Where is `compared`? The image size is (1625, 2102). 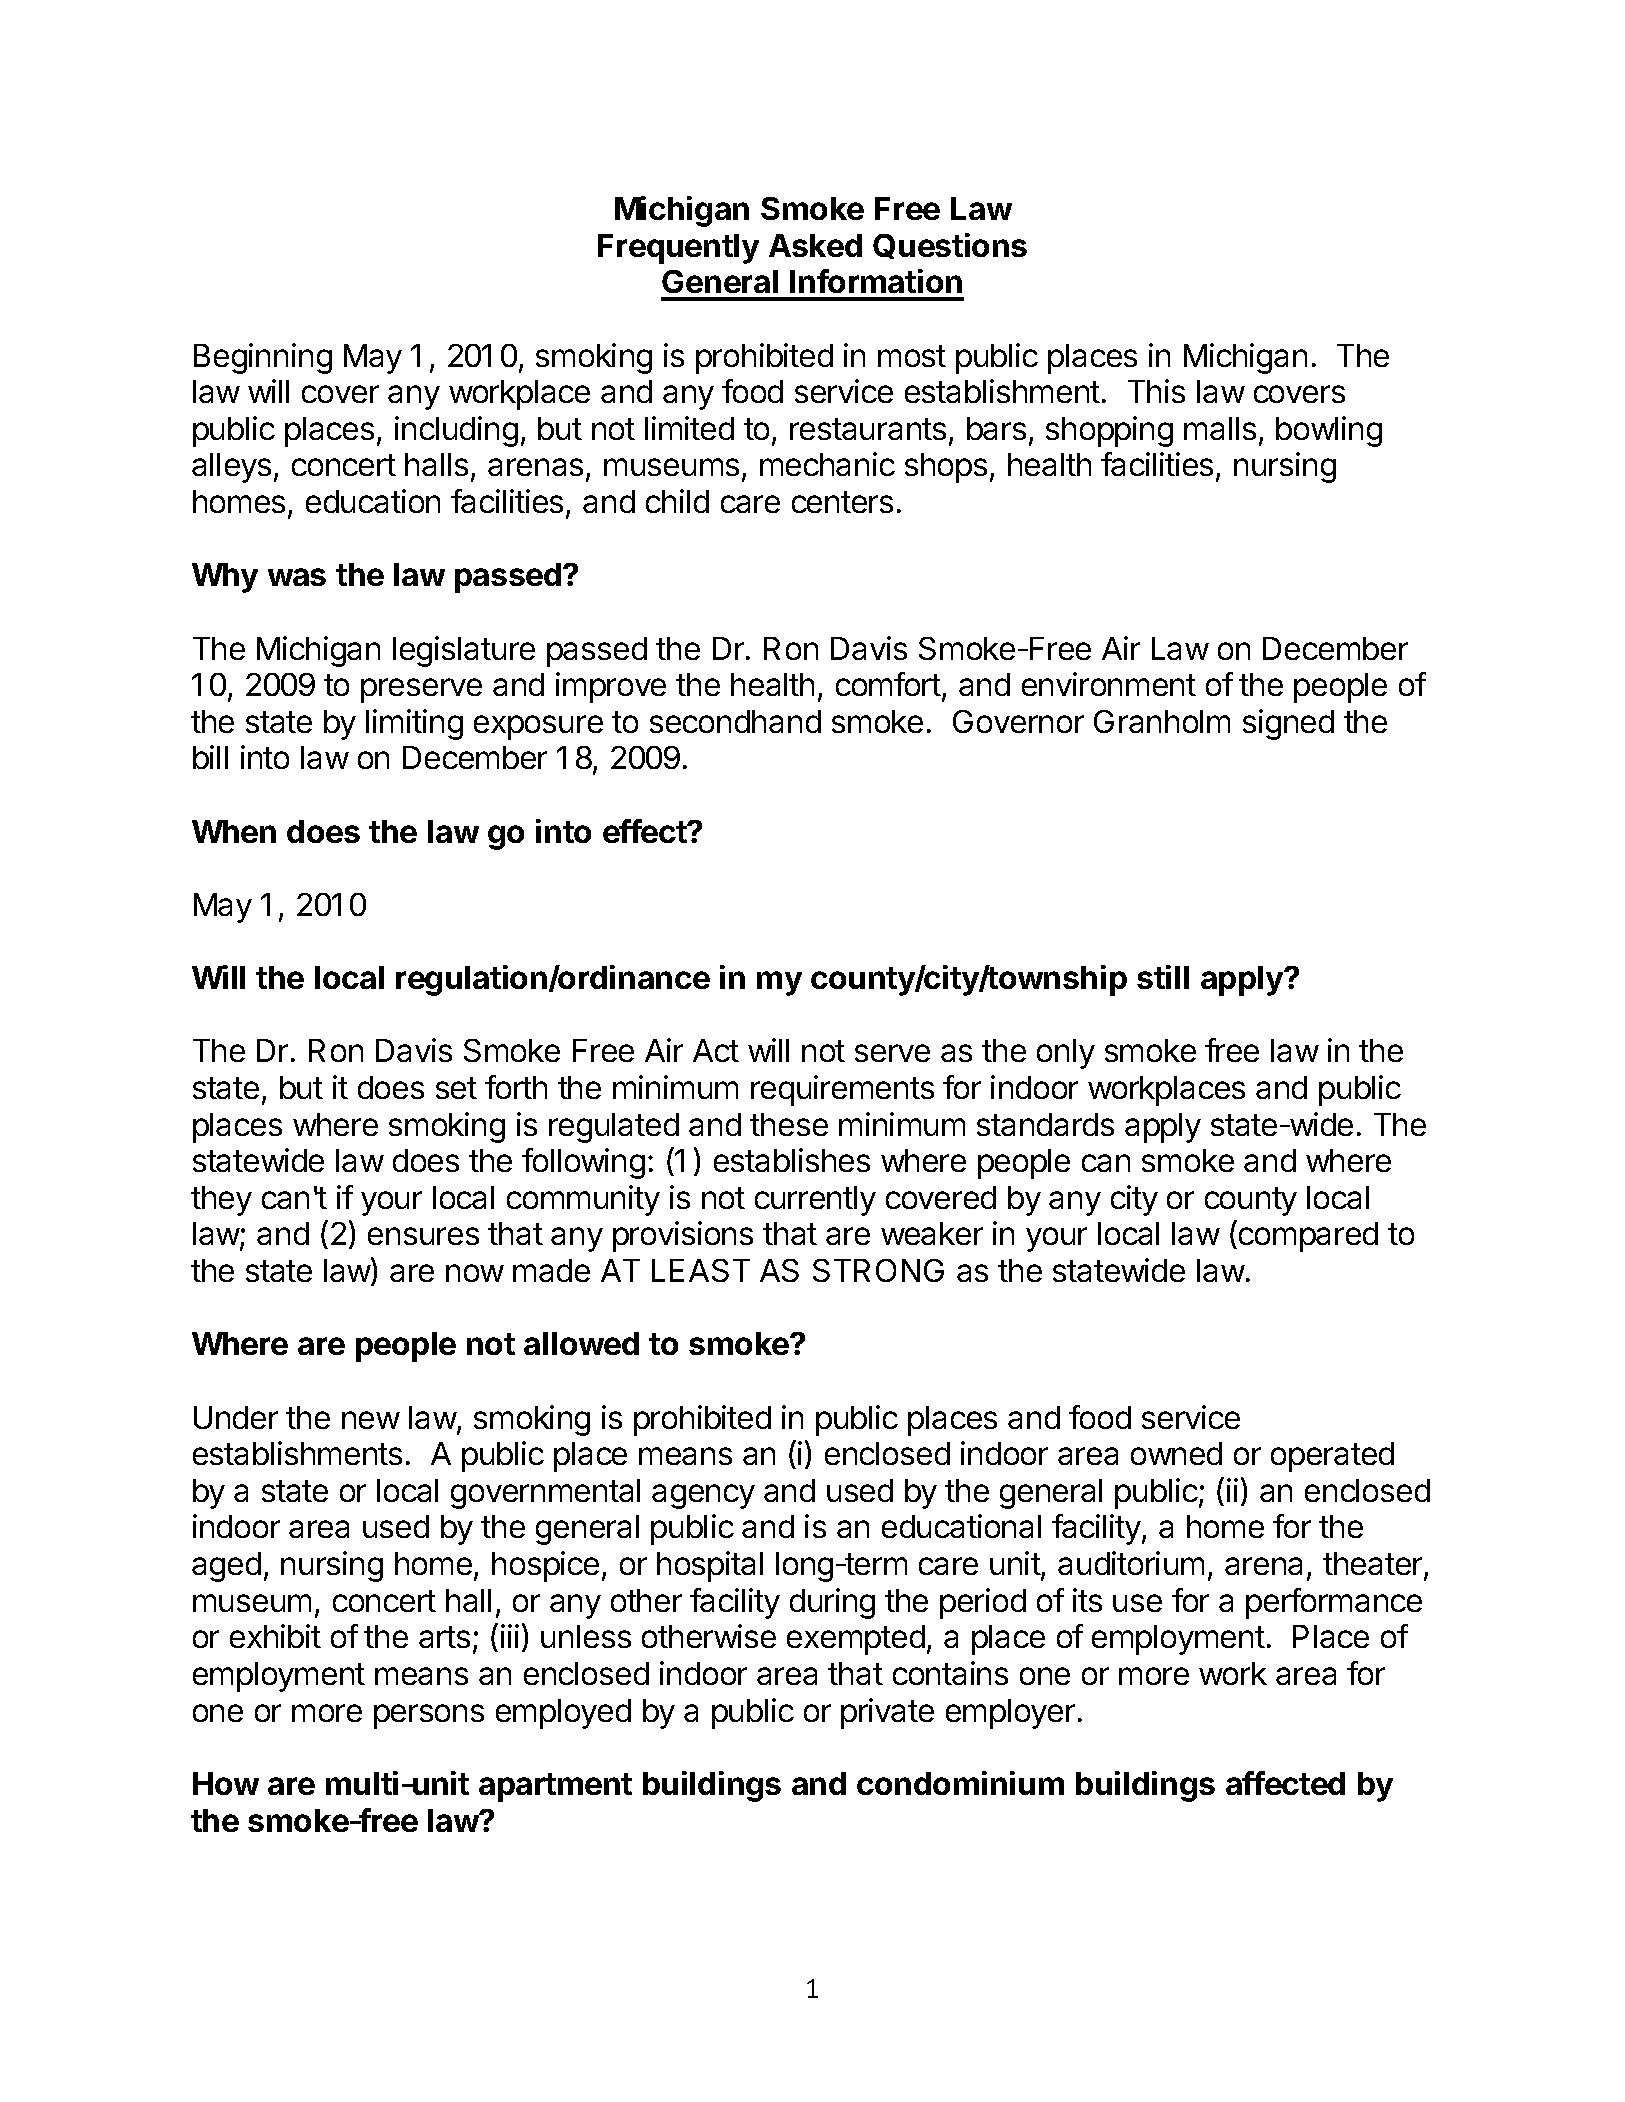
compared is located at coordinates (1308, 1237).
